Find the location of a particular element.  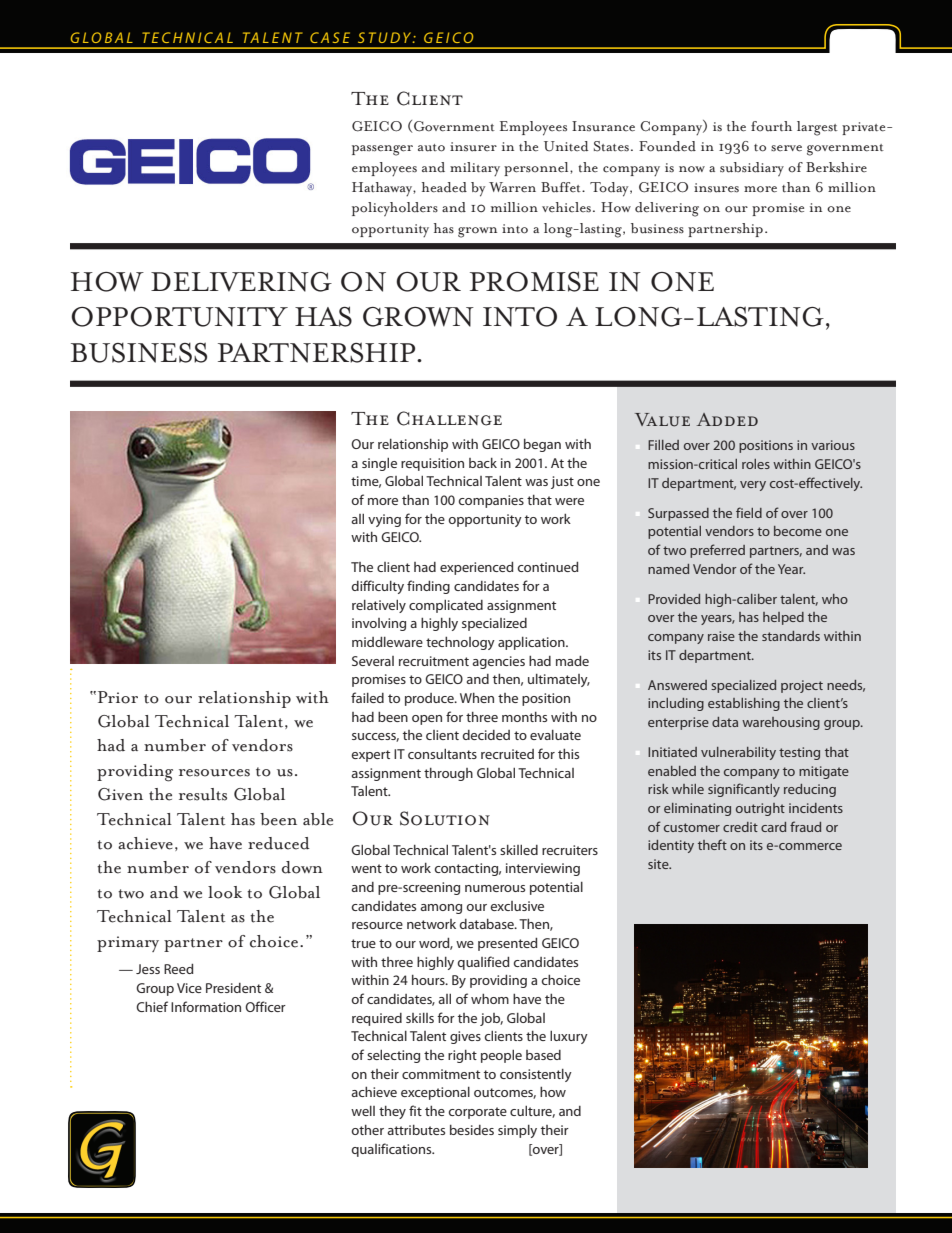

corporate is located at coordinates (477, 1113).
